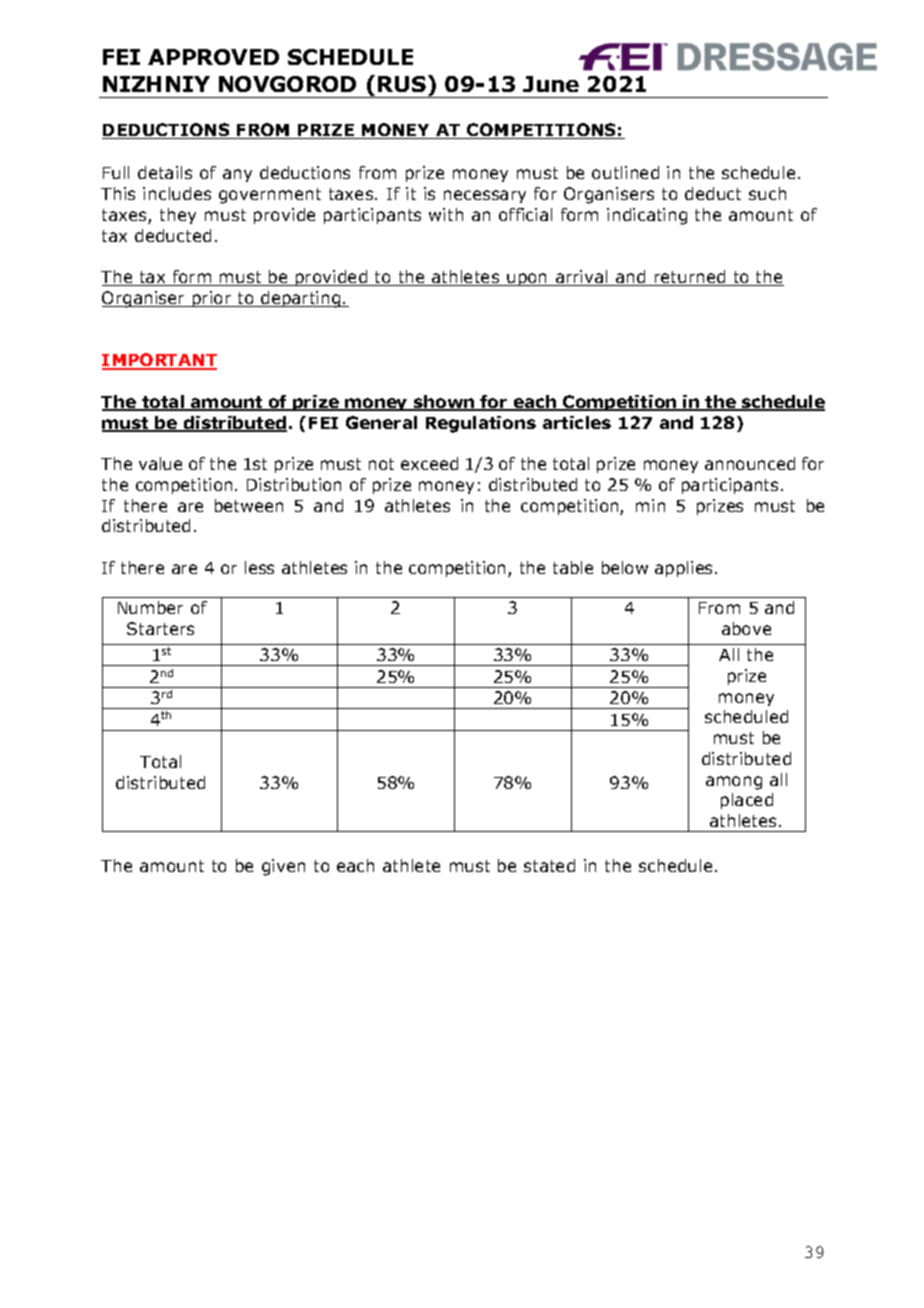  I want to click on APPROVED, so click(213, 57).
